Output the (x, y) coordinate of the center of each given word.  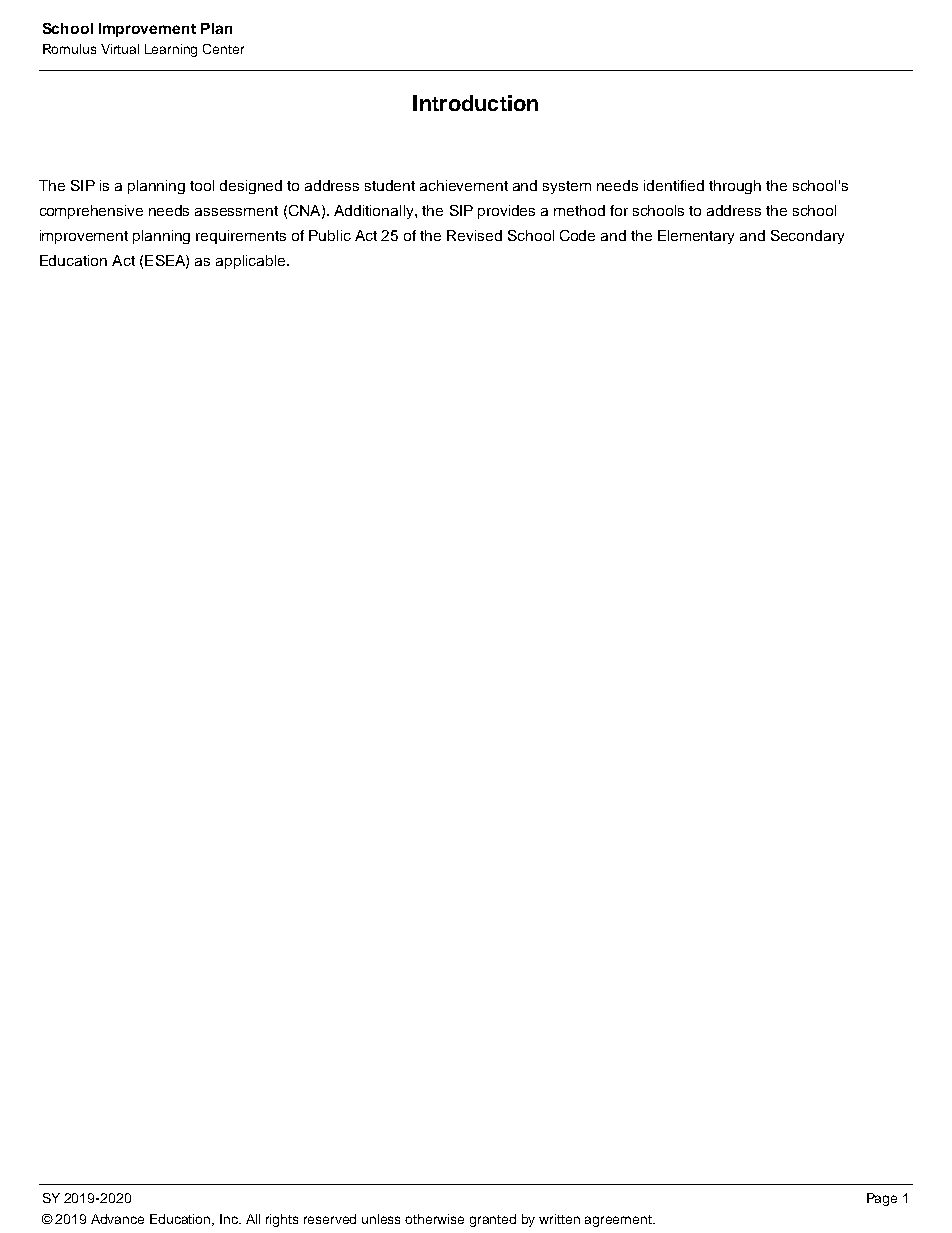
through (735, 187)
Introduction (475, 103)
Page (882, 1199)
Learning (171, 50)
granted (493, 1220)
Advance (117, 1219)
